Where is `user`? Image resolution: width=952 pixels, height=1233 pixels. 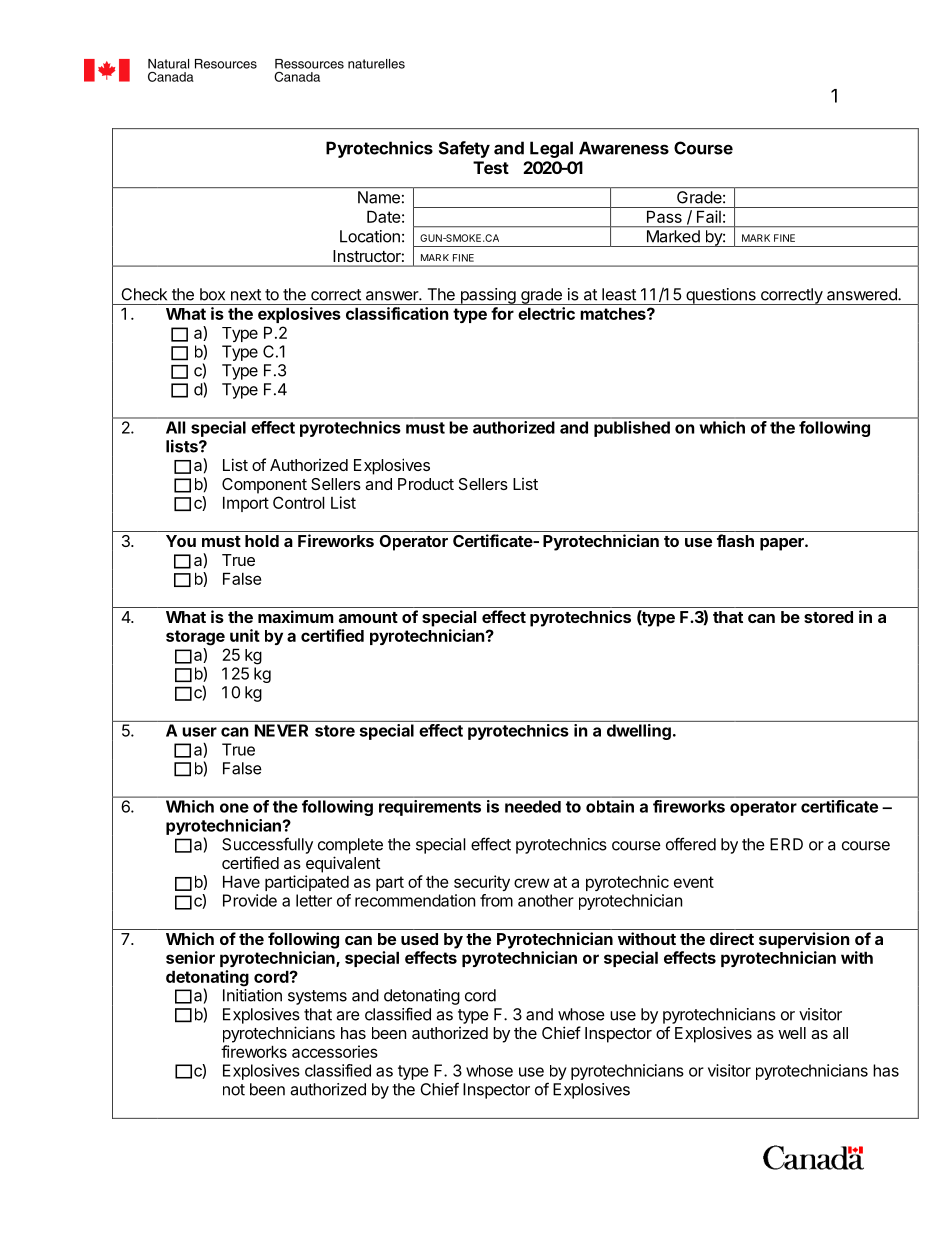 user is located at coordinates (199, 732).
